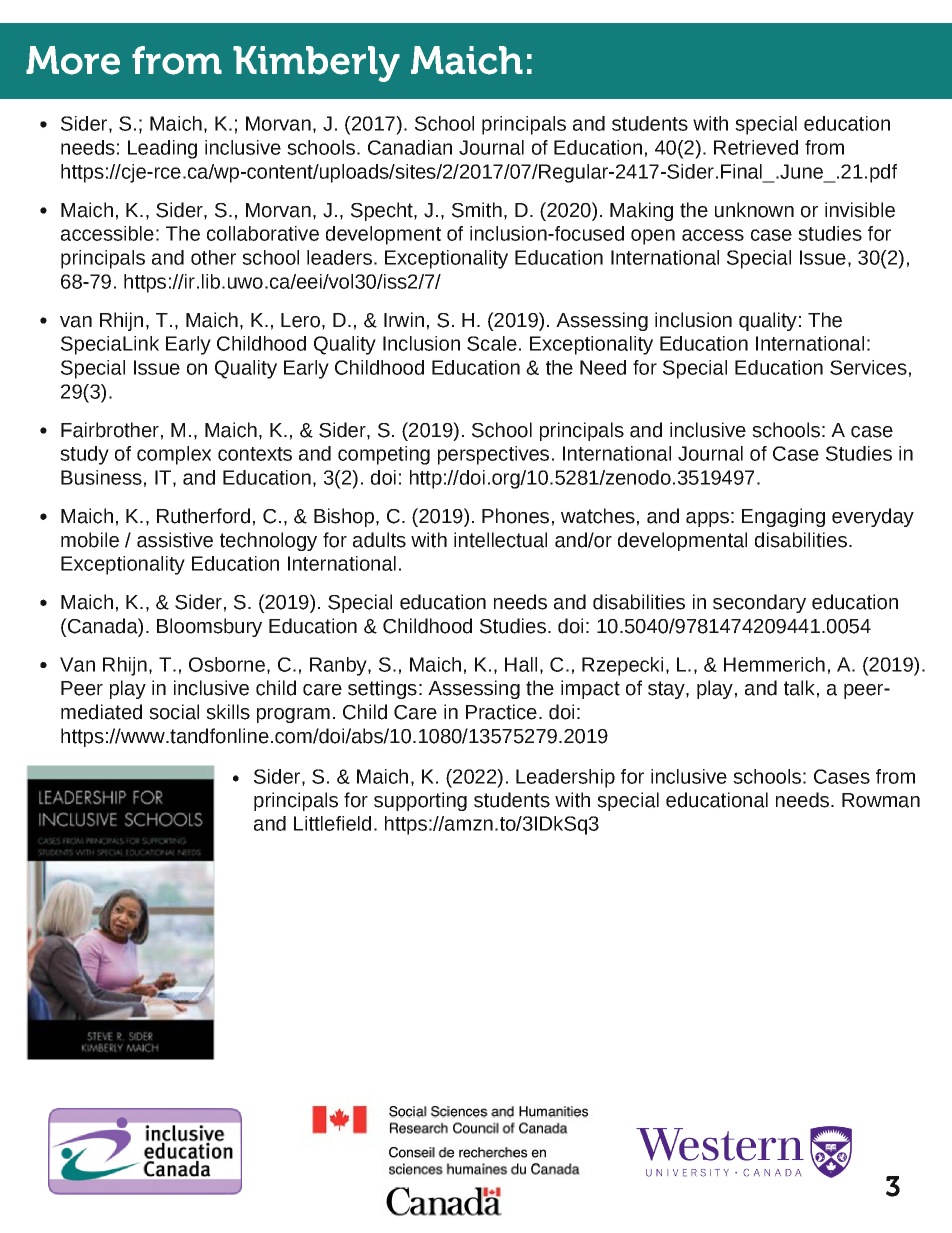 The height and width of the screenshot is (1233, 952). Describe the element at coordinates (881, 800) in the screenshot. I see `Rowman` at that location.
